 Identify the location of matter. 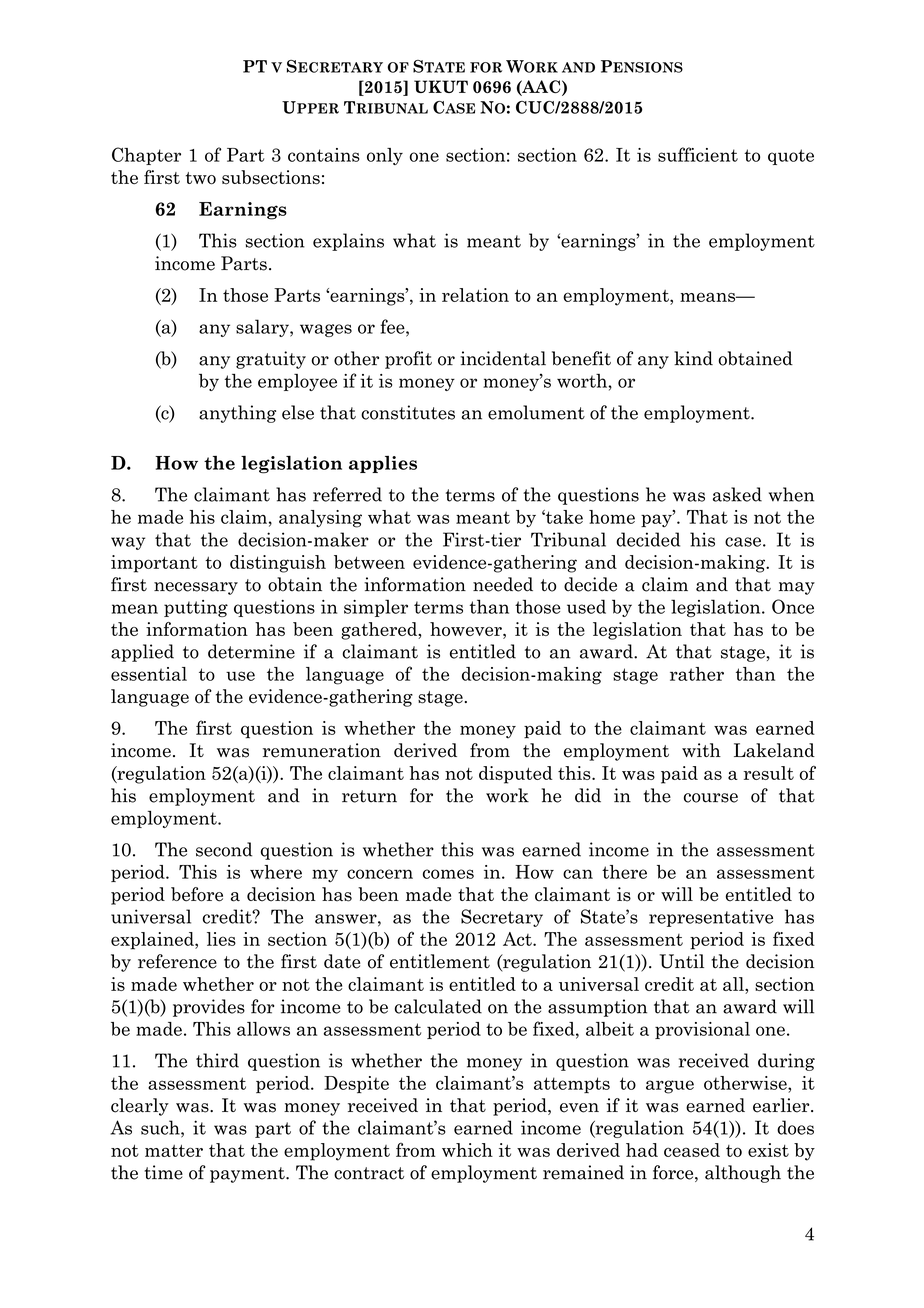
(174, 1150).
